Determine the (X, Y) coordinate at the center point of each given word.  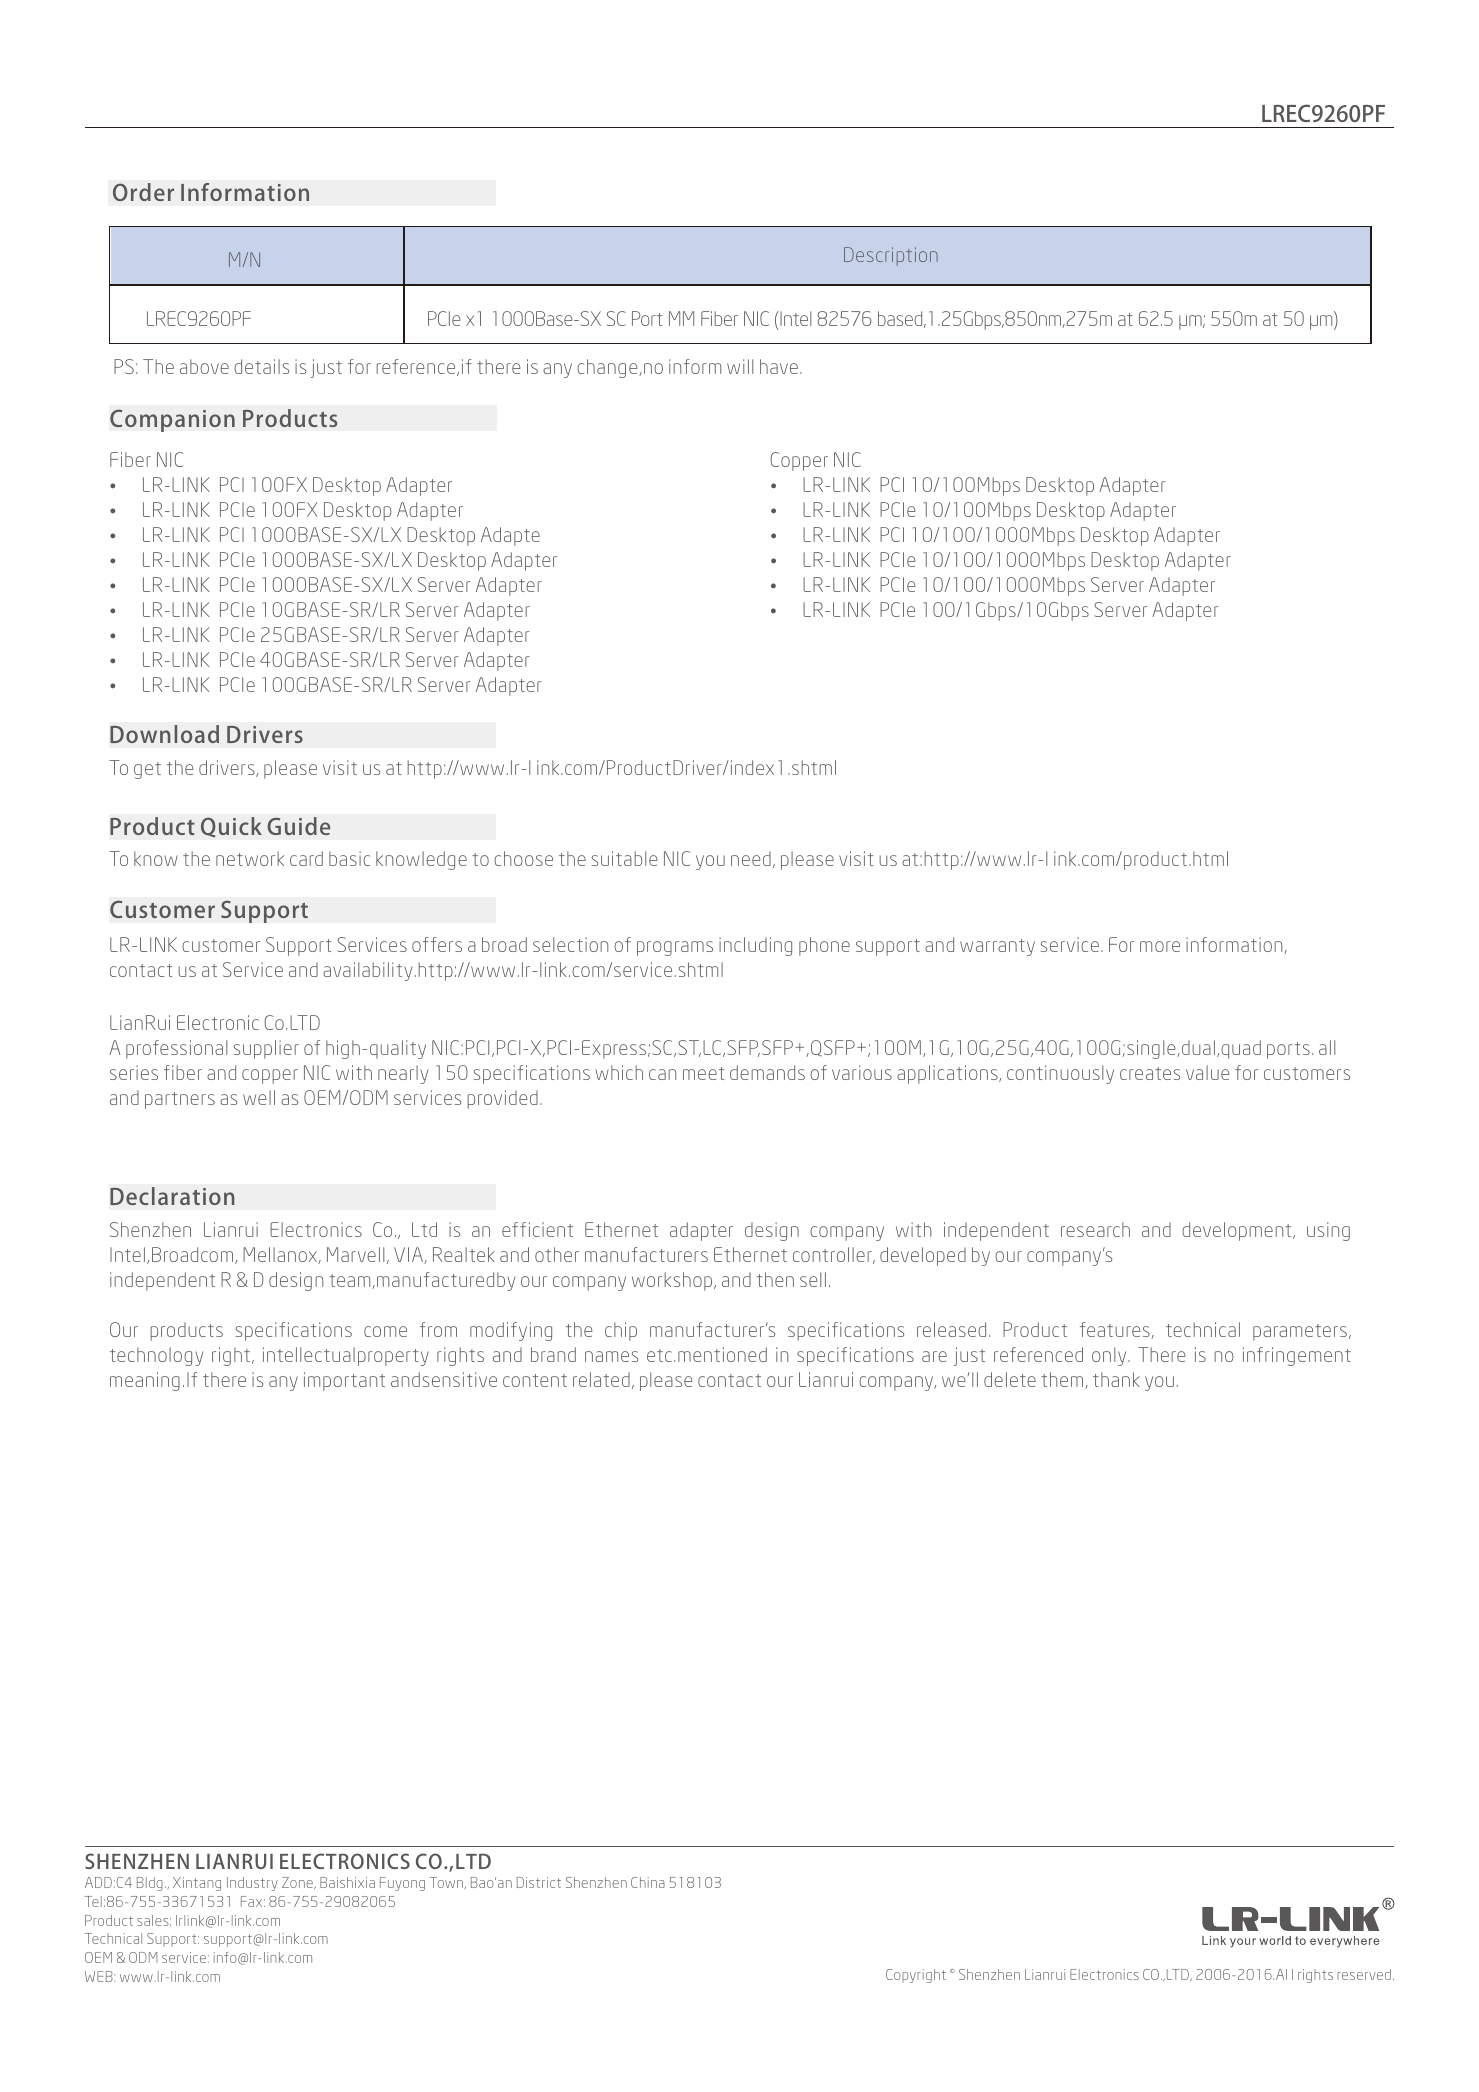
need (751, 858)
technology (156, 1356)
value (1207, 1072)
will (740, 366)
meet (704, 1073)
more (1160, 946)
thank (1116, 1379)
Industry (252, 1884)
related (601, 1379)
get (147, 770)
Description (891, 256)
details (261, 366)
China (648, 1882)
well (259, 1097)
